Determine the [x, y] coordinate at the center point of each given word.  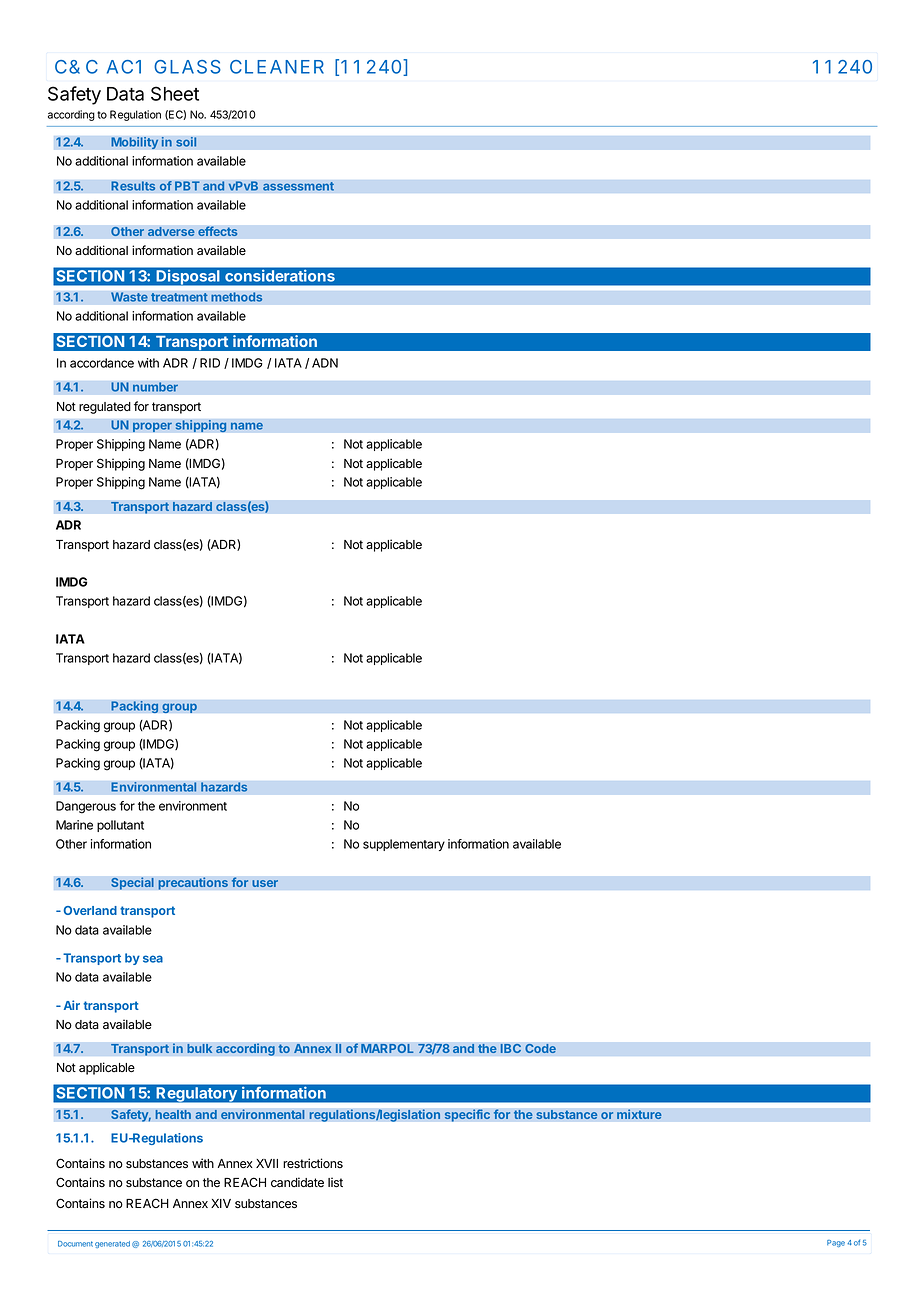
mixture [639, 1114]
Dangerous [86, 807]
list [335, 1182]
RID [210, 363]
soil [186, 142]
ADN [325, 363]
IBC [510, 1048]
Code [540, 1048]
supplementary [404, 845]
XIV [221, 1203]
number [155, 387]
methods [237, 297]
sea [153, 959]
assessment [298, 186]
